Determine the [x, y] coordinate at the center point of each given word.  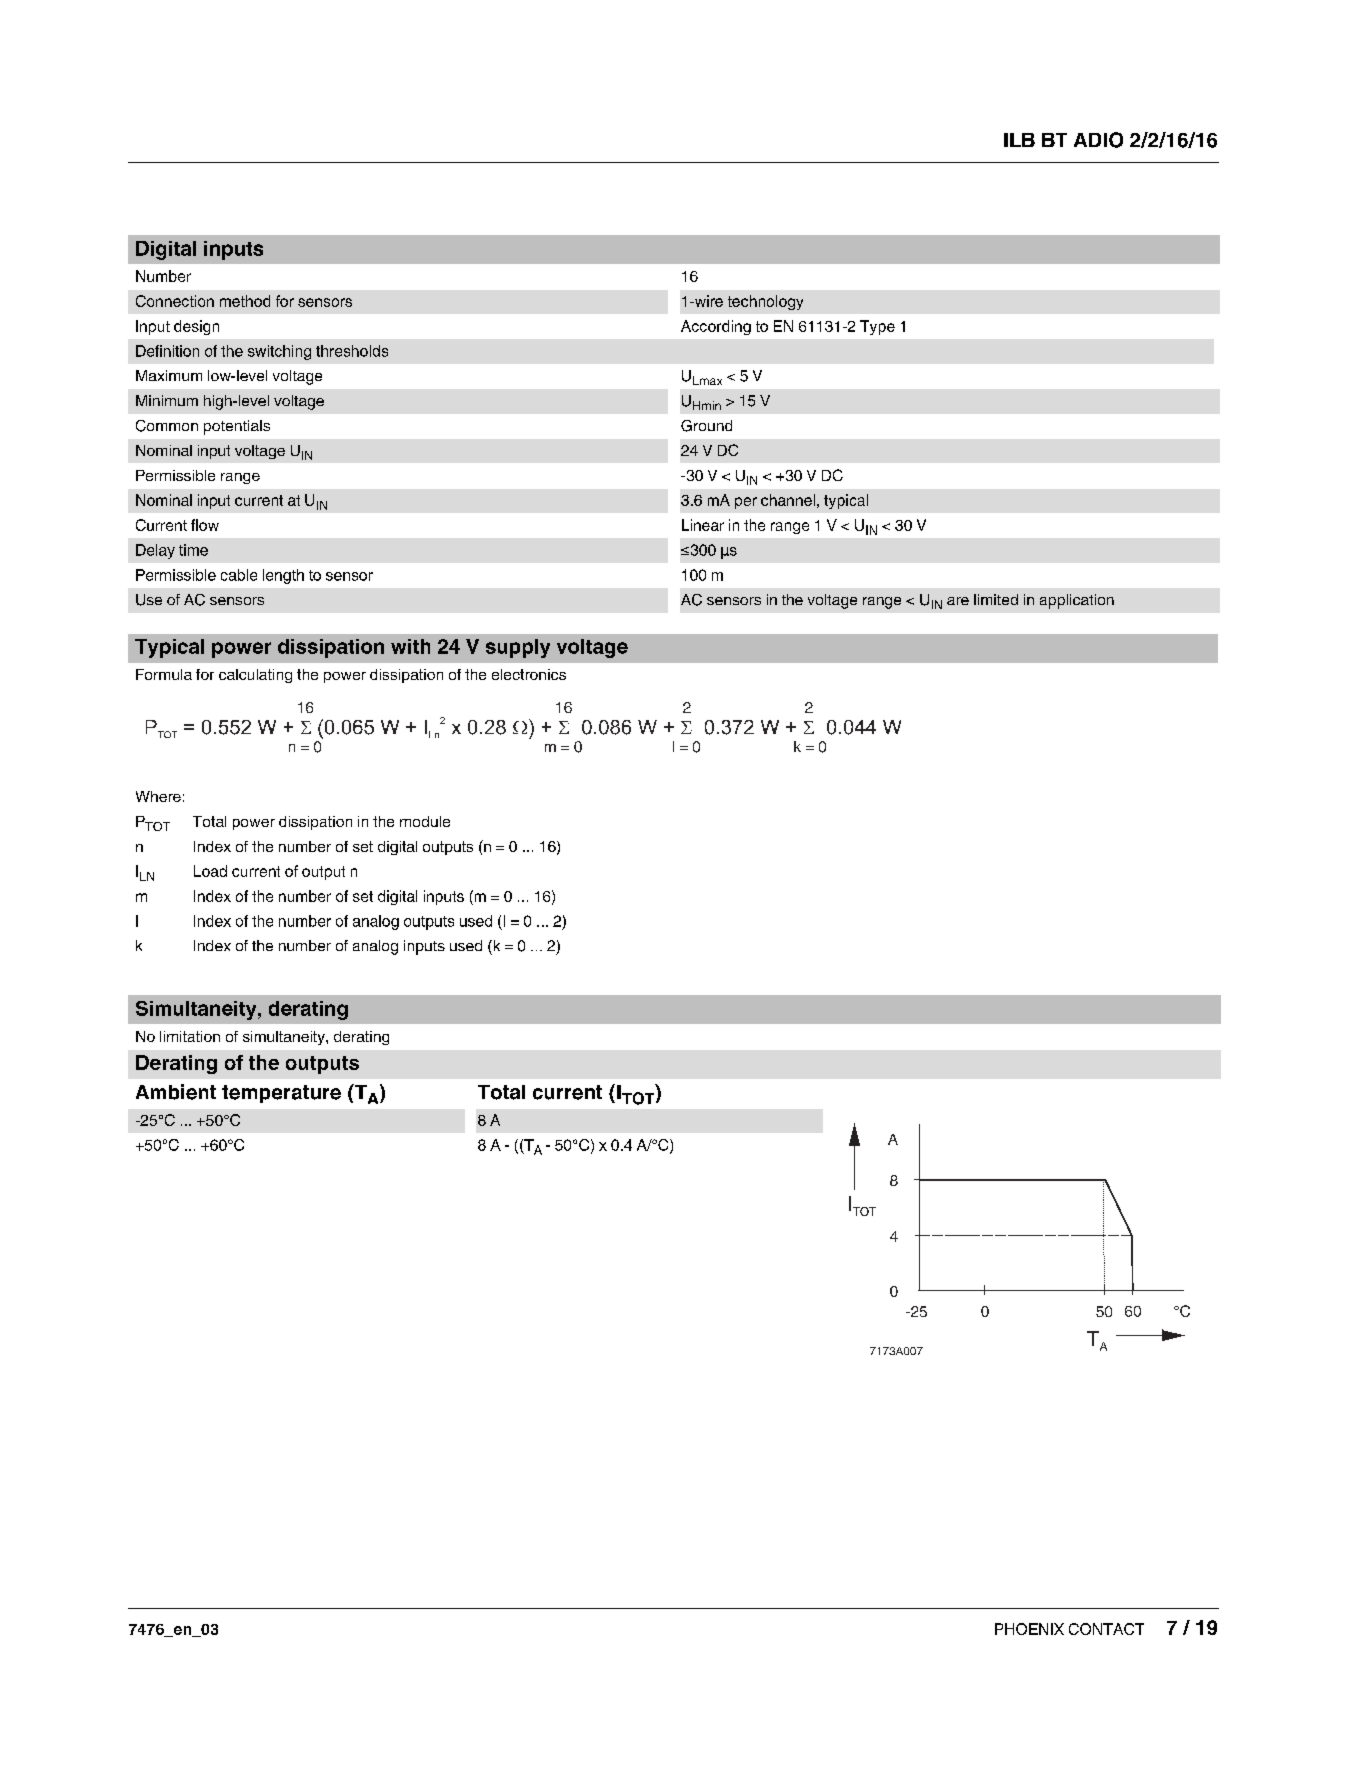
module [425, 821]
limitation [190, 1036]
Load [210, 871]
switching [279, 352]
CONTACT [1106, 1629]
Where [158, 796]
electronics [529, 674]
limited [996, 599]
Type [877, 327]
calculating [255, 676]
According [716, 327]
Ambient [176, 1092]
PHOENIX [1029, 1629]
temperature [281, 1094]
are [958, 601]
